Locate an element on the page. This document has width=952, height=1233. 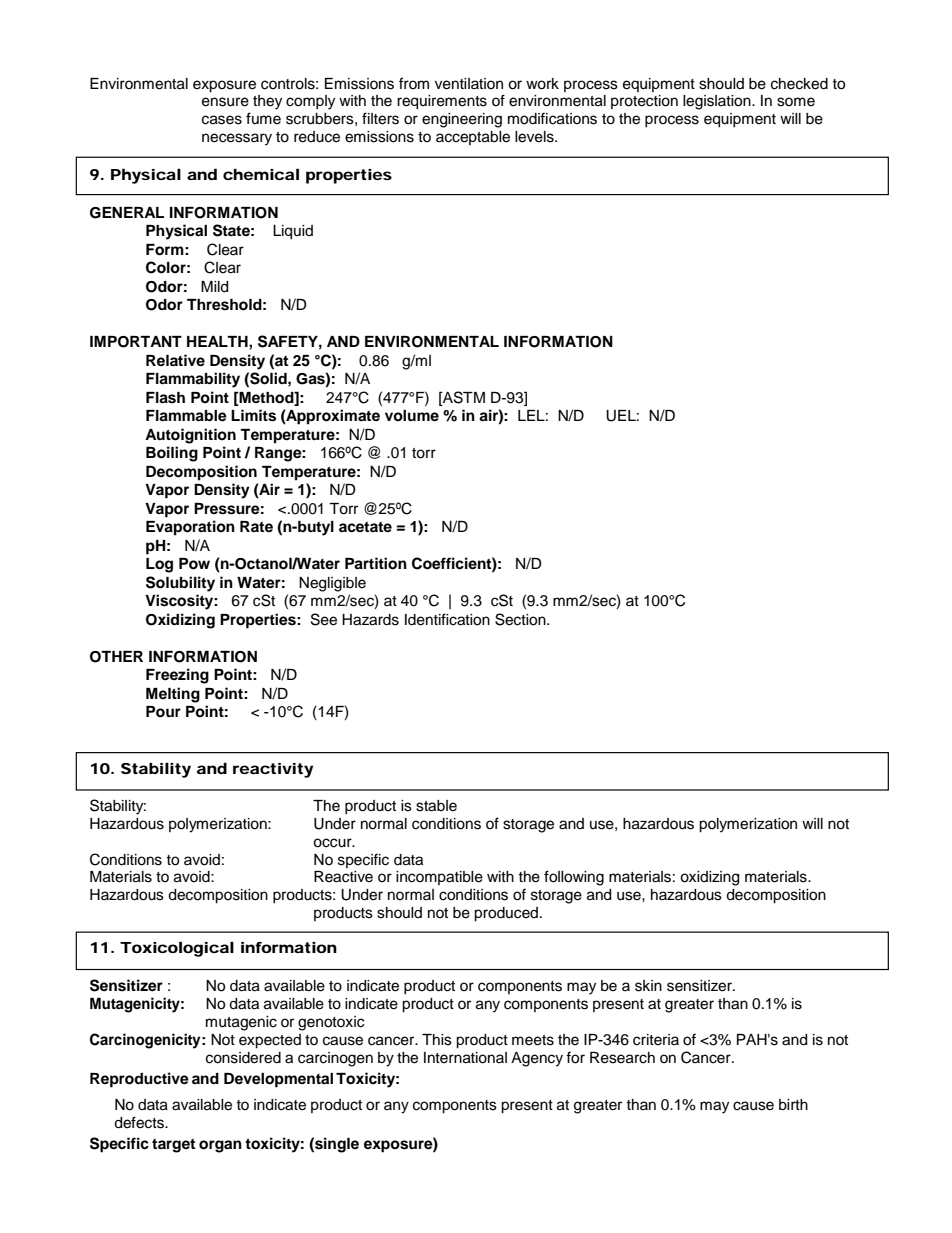
Identification is located at coordinates (447, 619).
